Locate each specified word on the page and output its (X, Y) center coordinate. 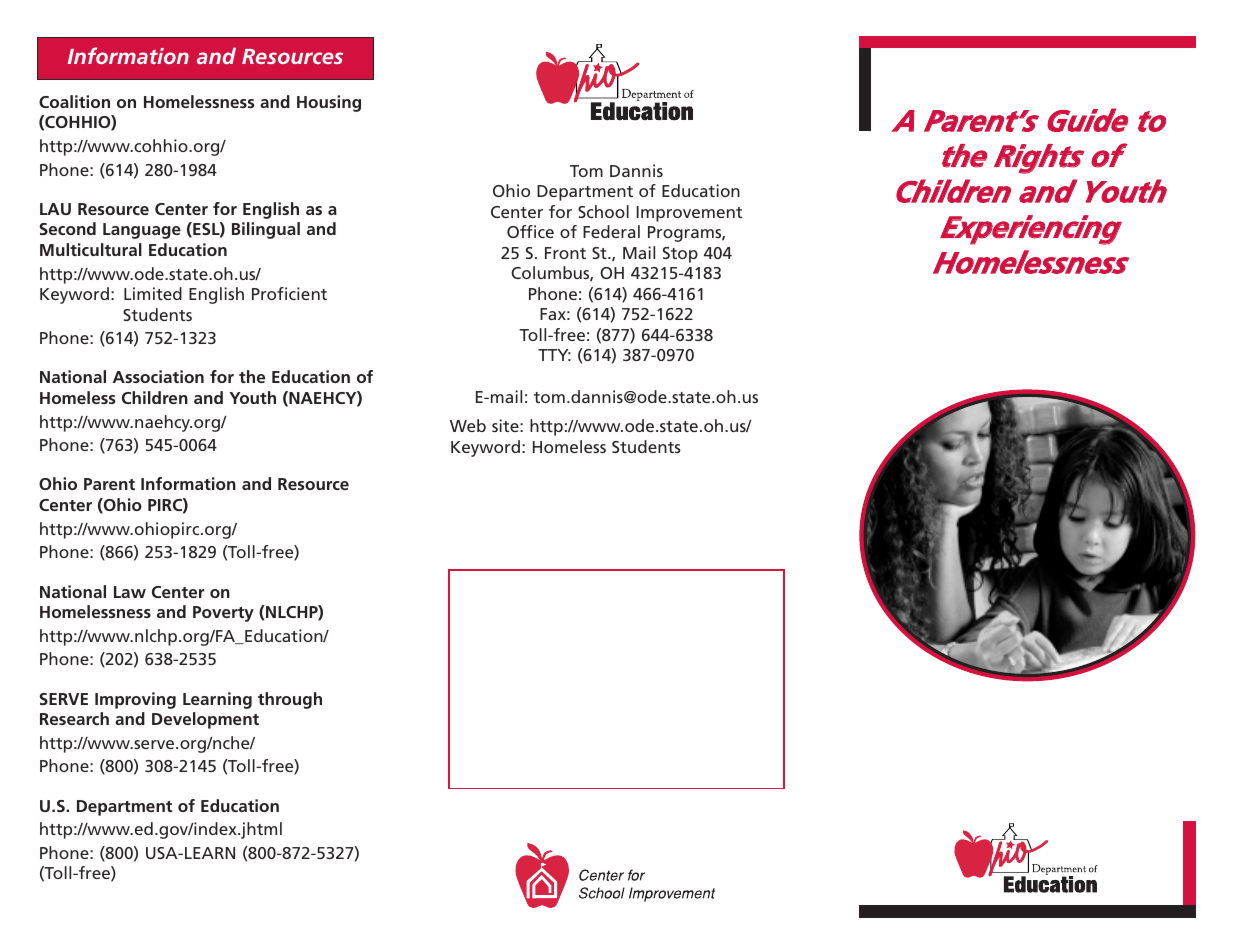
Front (565, 253)
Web (468, 425)
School (603, 211)
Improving (135, 700)
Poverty (223, 614)
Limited (153, 293)
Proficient (289, 293)
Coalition (74, 101)
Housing (329, 103)
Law (130, 592)
